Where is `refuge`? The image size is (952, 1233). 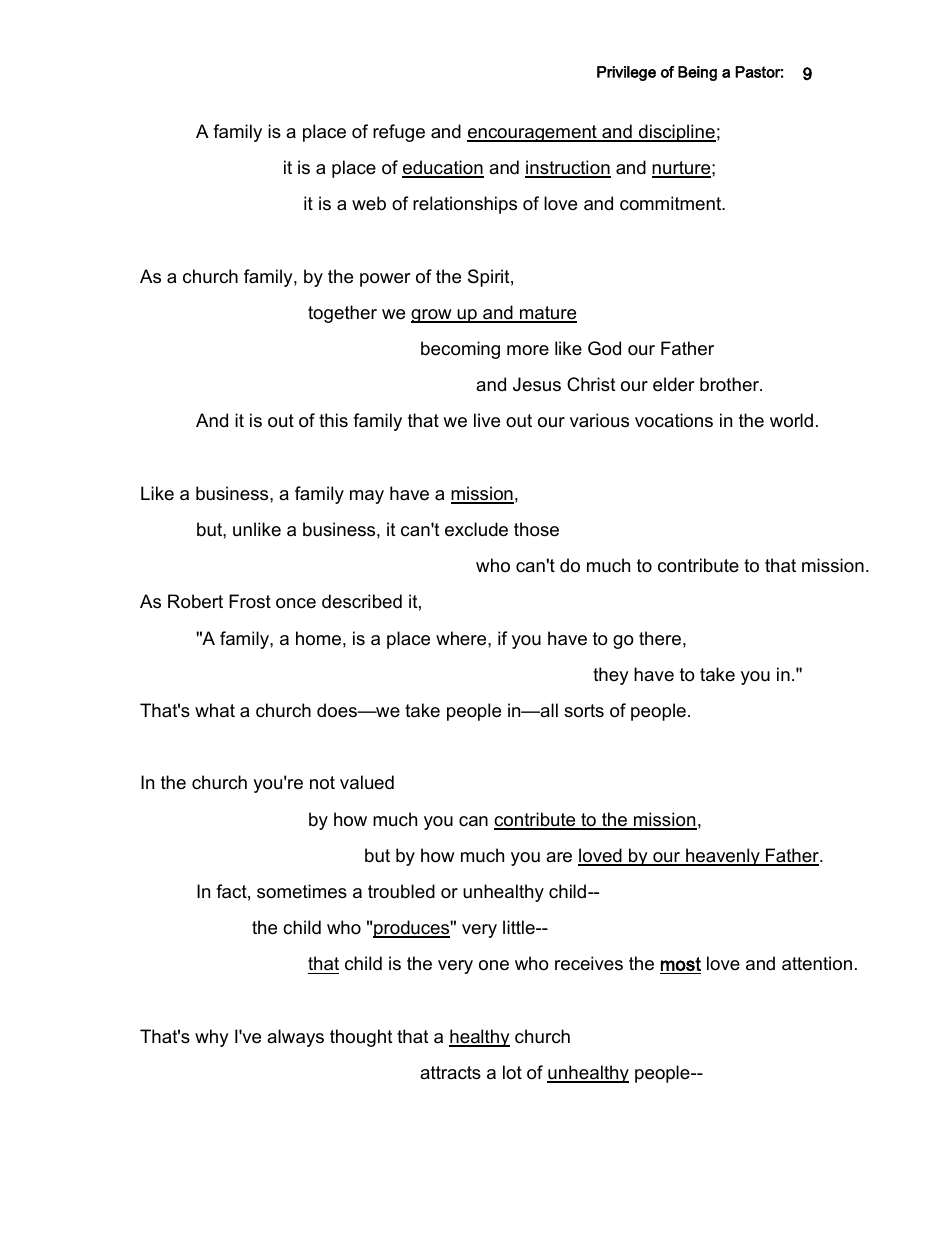 refuge is located at coordinates (399, 133).
